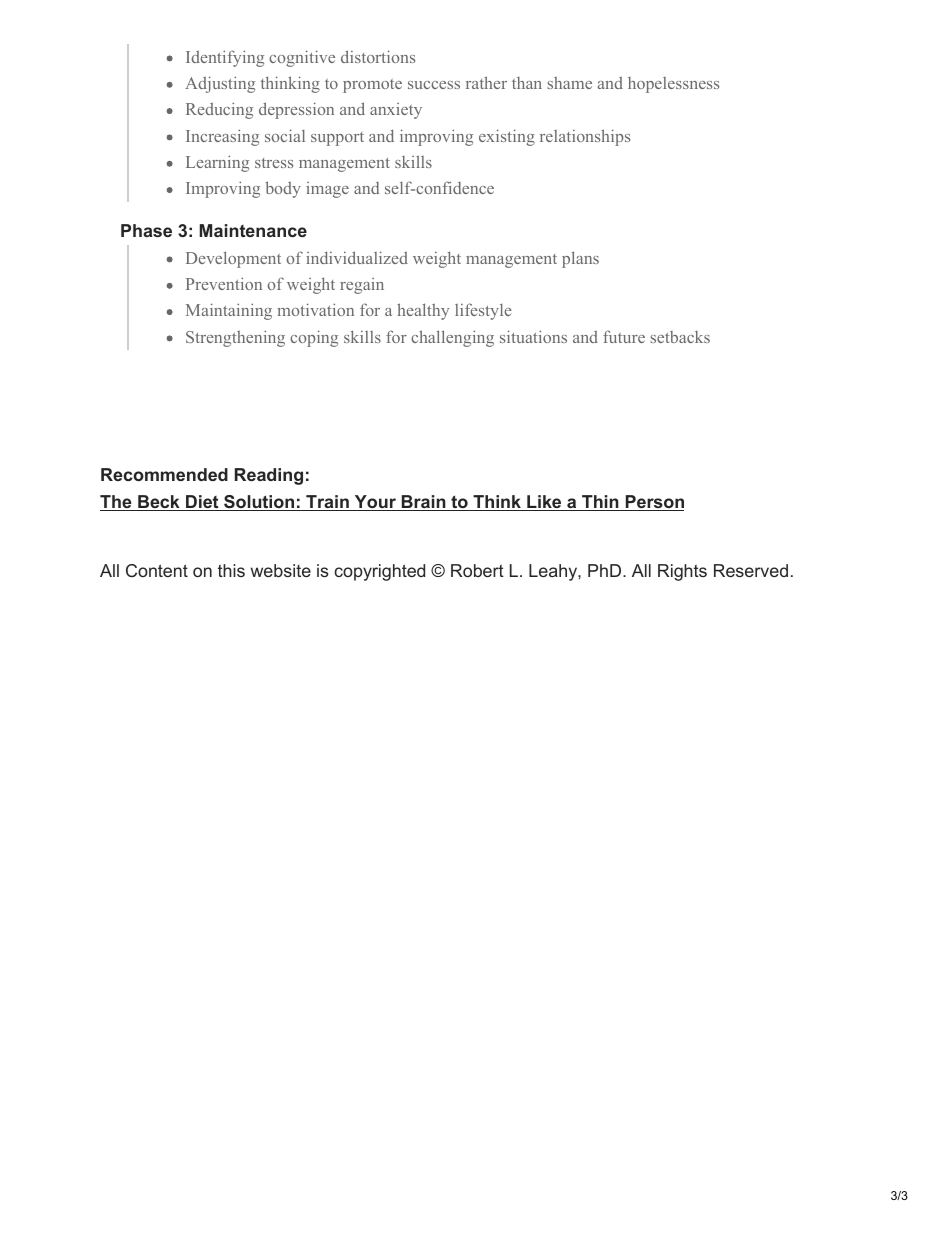  I want to click on setbacks, so click(680, 337).
